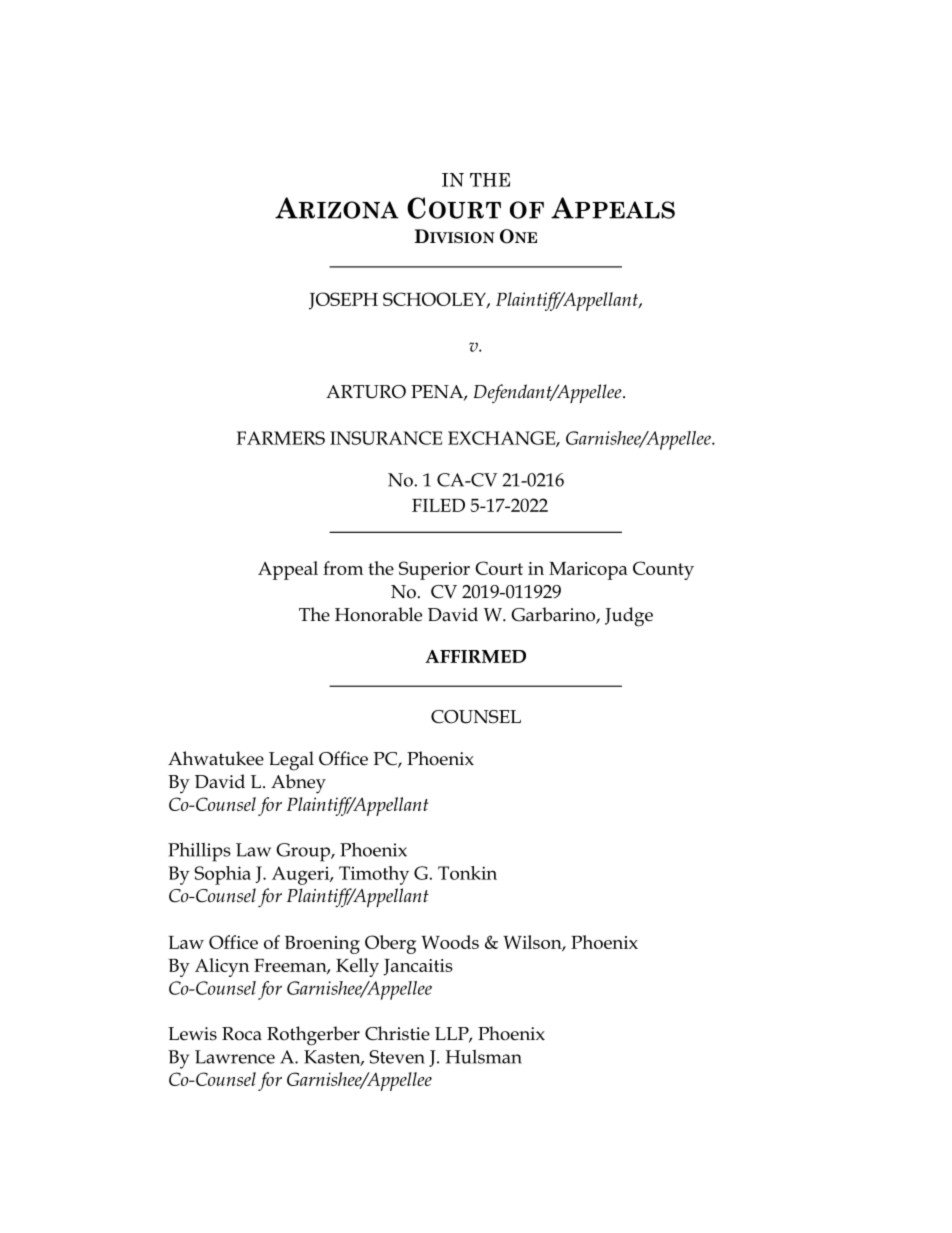  Describe the element at coordinates (450, 942) in the screenshot. I see `Woods` at that location.
